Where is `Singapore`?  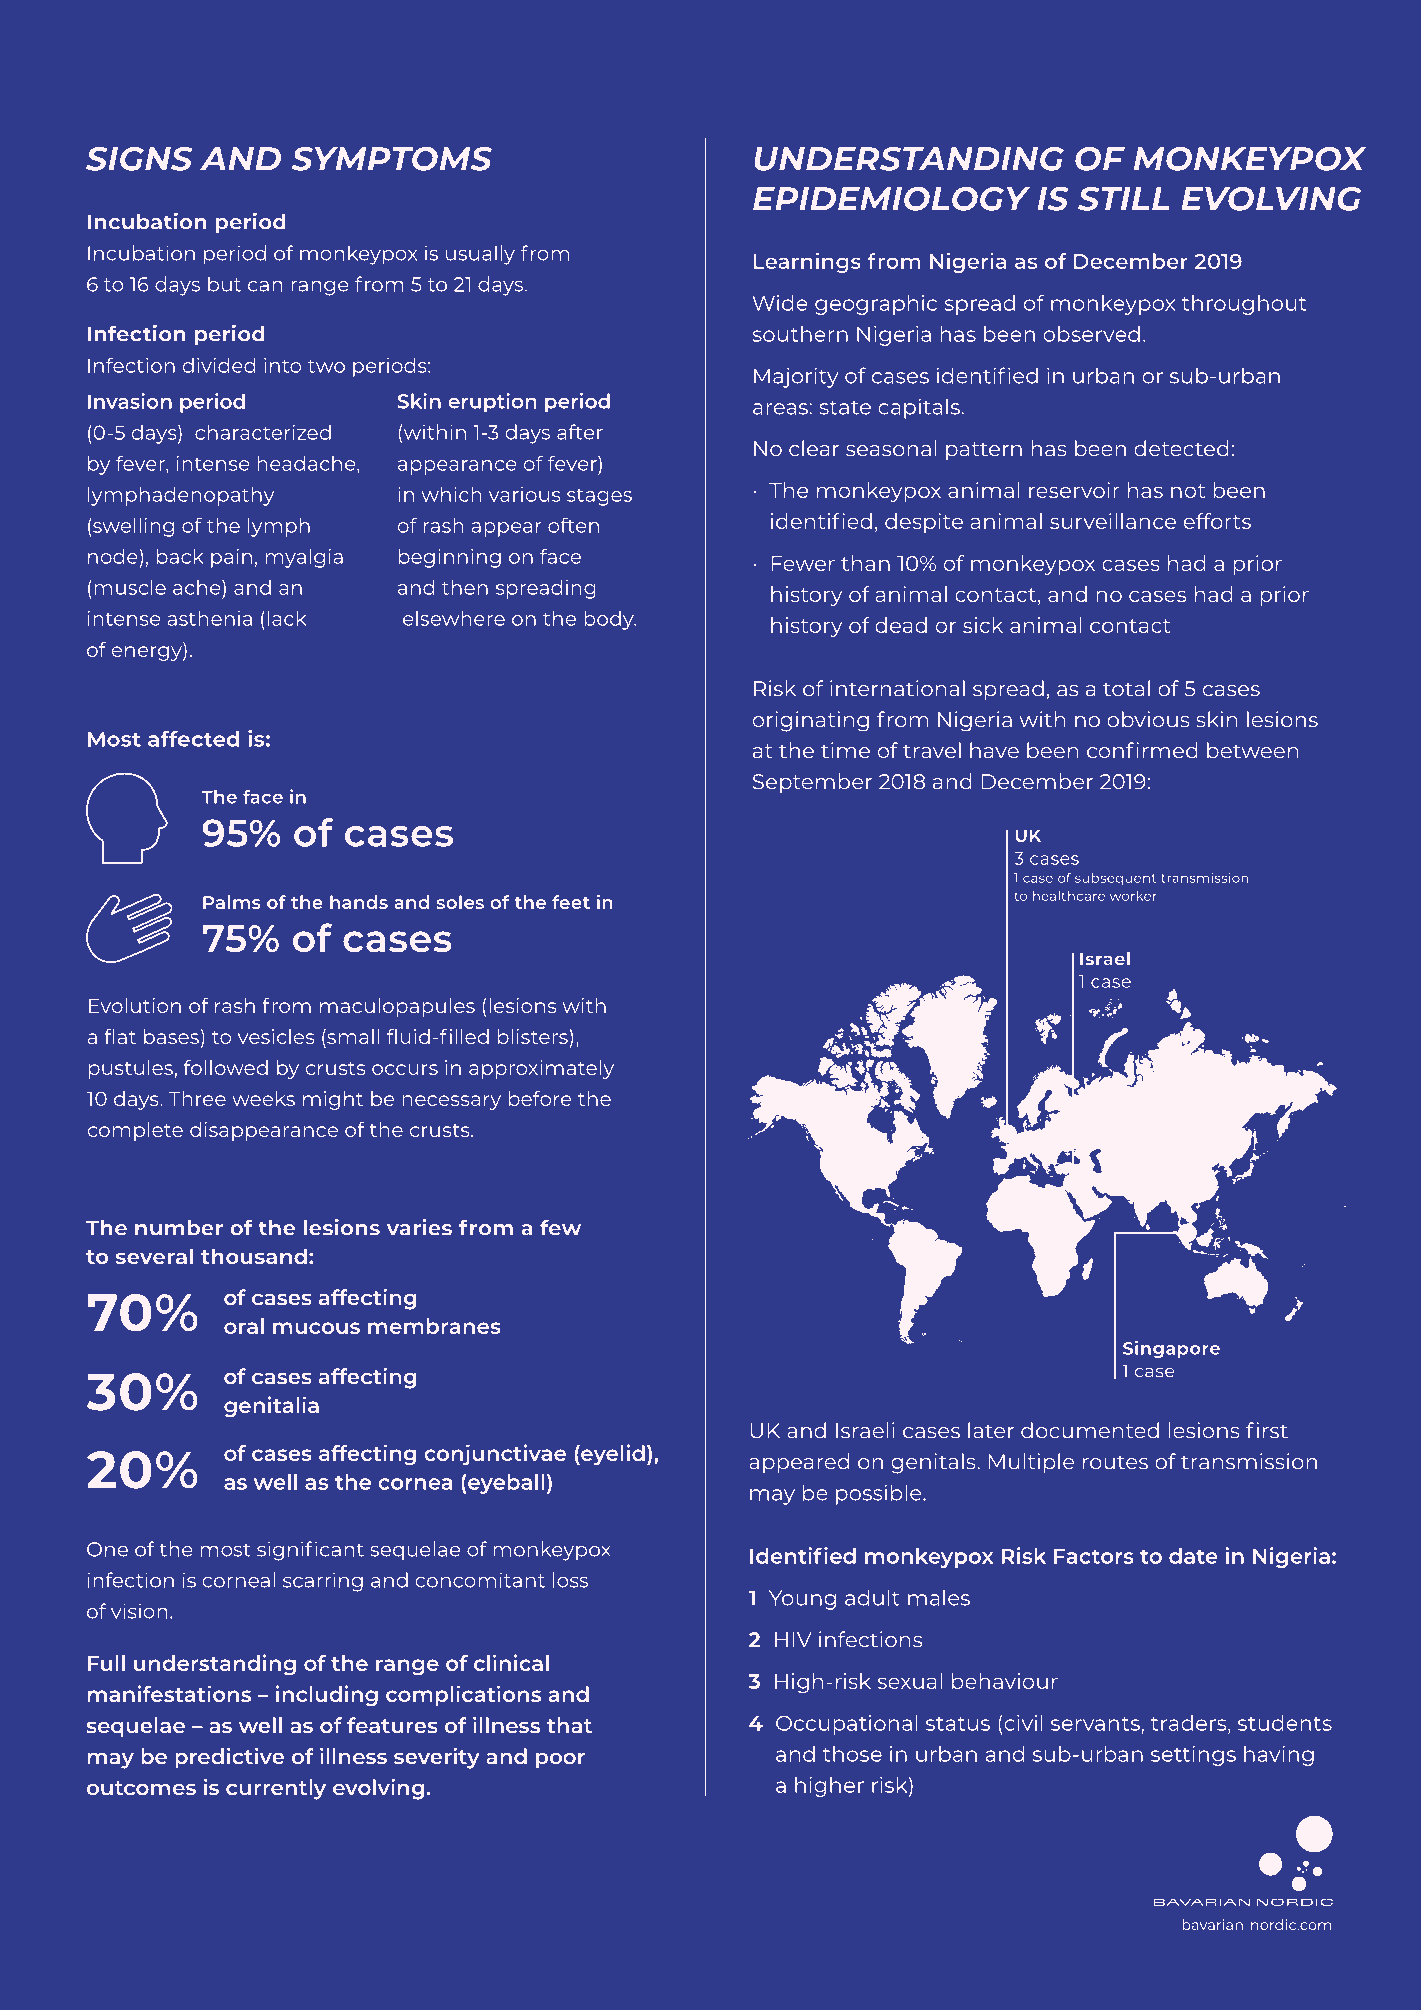
Singapore is located at coordinates (1171, 1349).
